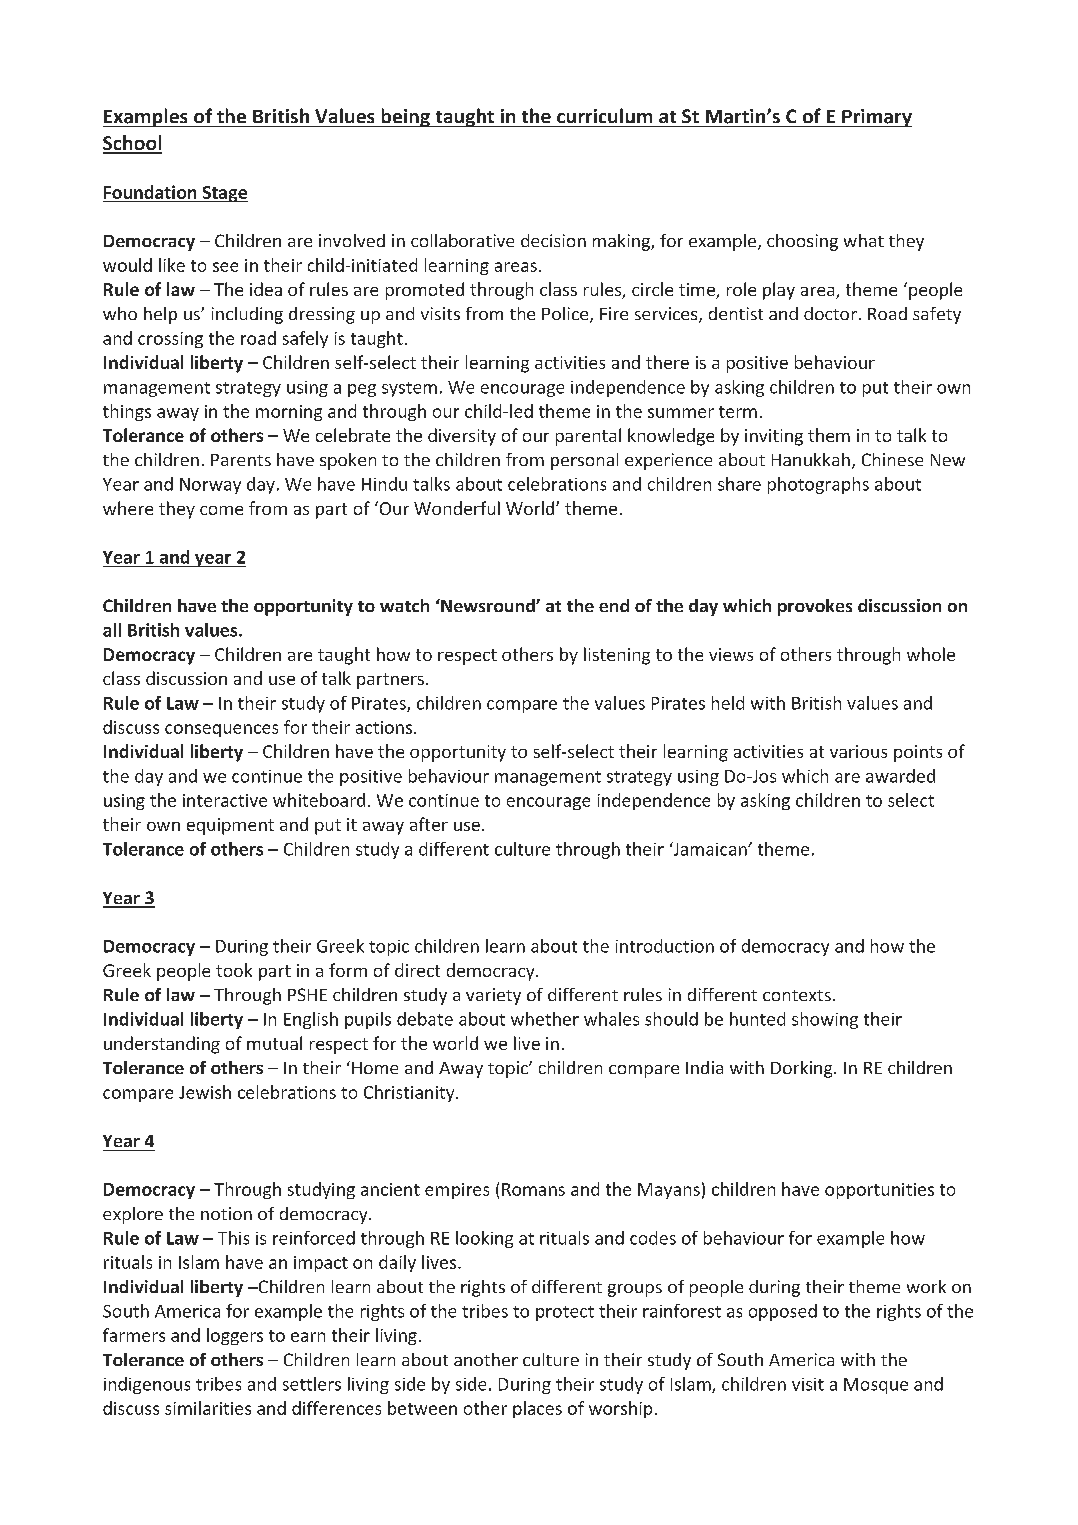 This page has height=1525, width=1078. Describe the element at coordinates (224, 194) in the page. I see `Stage` at that location.
